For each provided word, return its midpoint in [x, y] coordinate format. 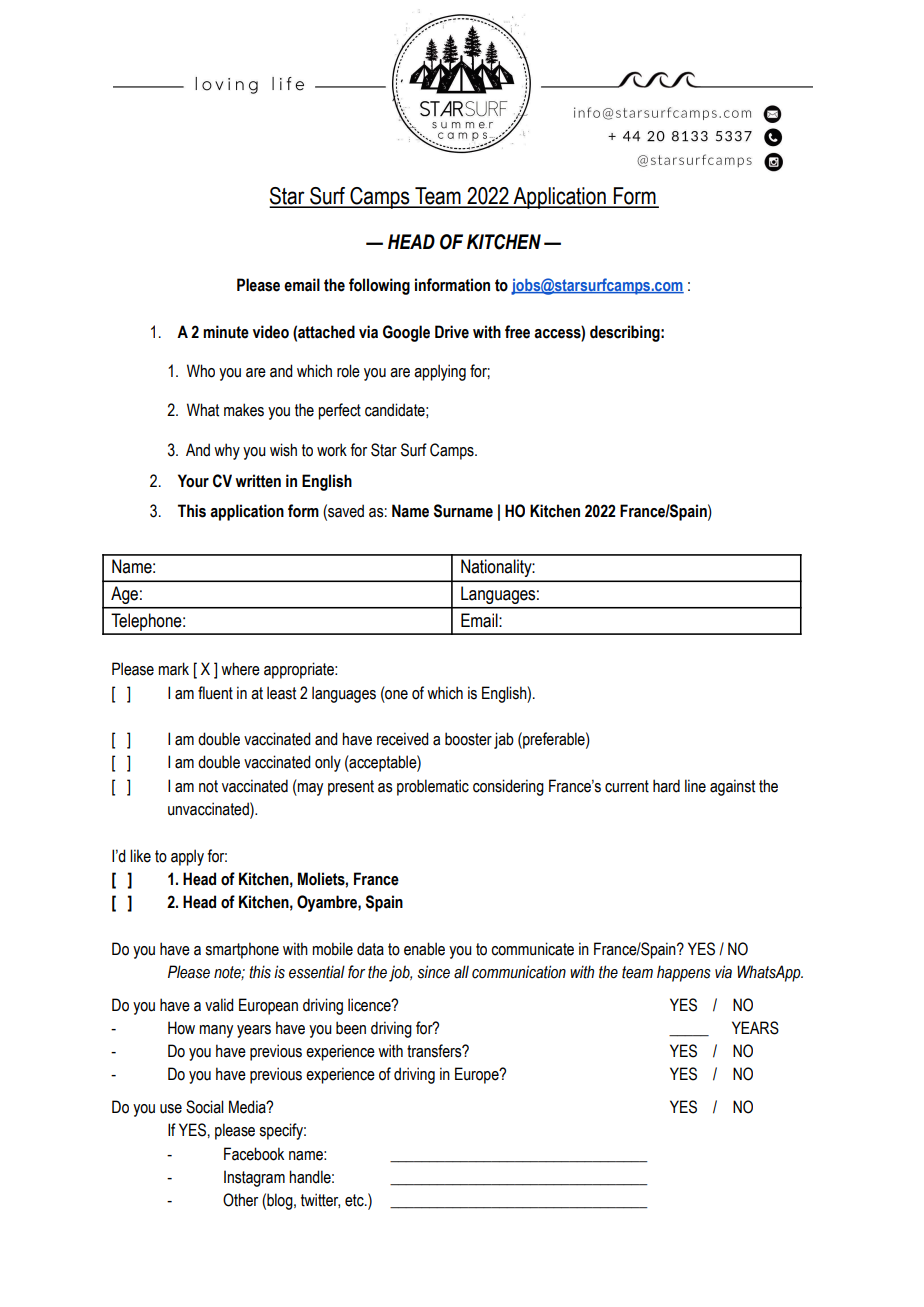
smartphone [242, 950]
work [332, 450]
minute [226, 332]
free [517, 332]
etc [355, 1200]
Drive [452, 332]
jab [504, 740]
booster [468, 739]
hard [666, 786]
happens [684, 973]
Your [193, 481]
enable [424, 949]
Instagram [254, 1178]
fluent [215, 693]
